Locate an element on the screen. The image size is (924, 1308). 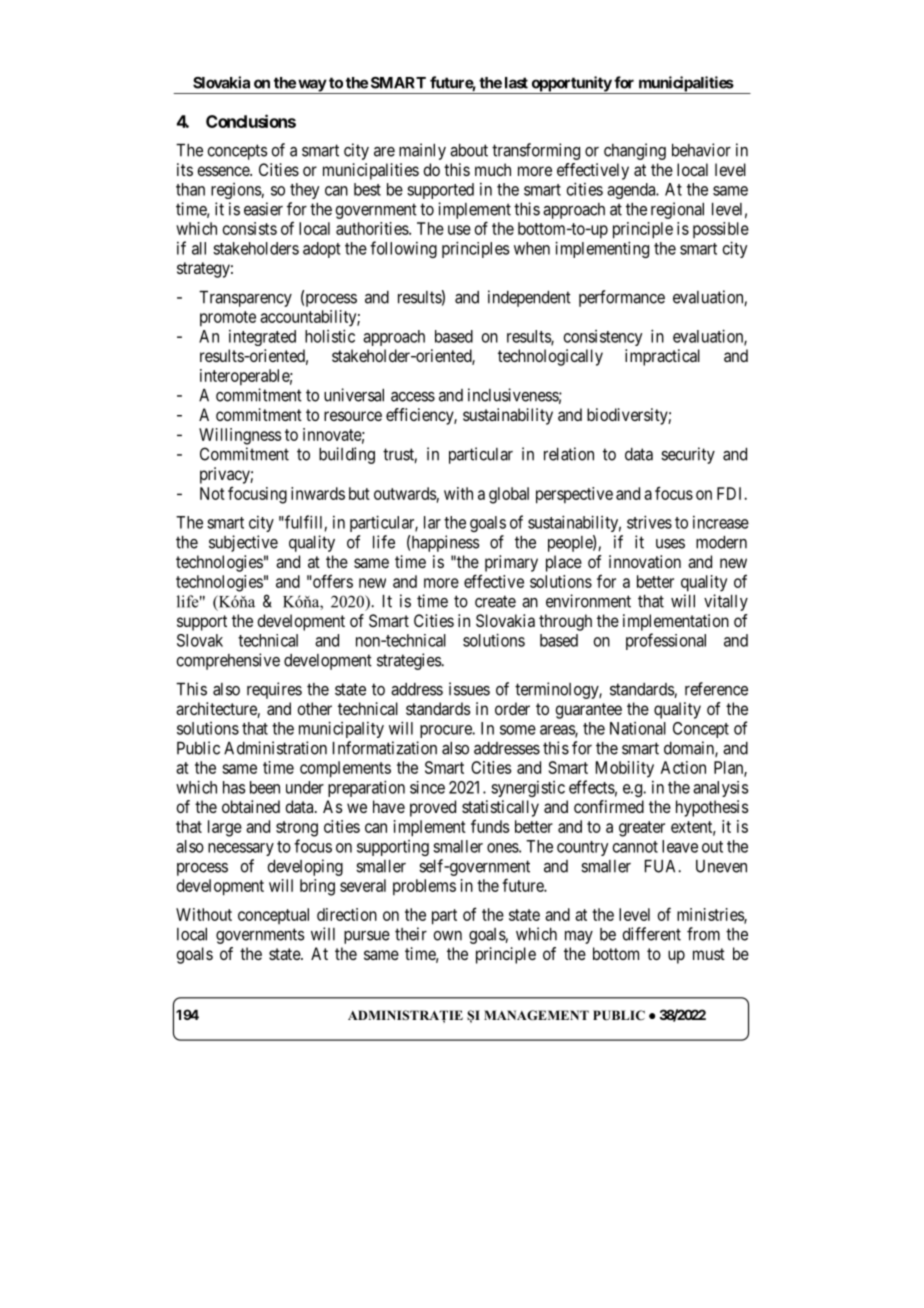
subjective is located at coordinates (243, 543).
